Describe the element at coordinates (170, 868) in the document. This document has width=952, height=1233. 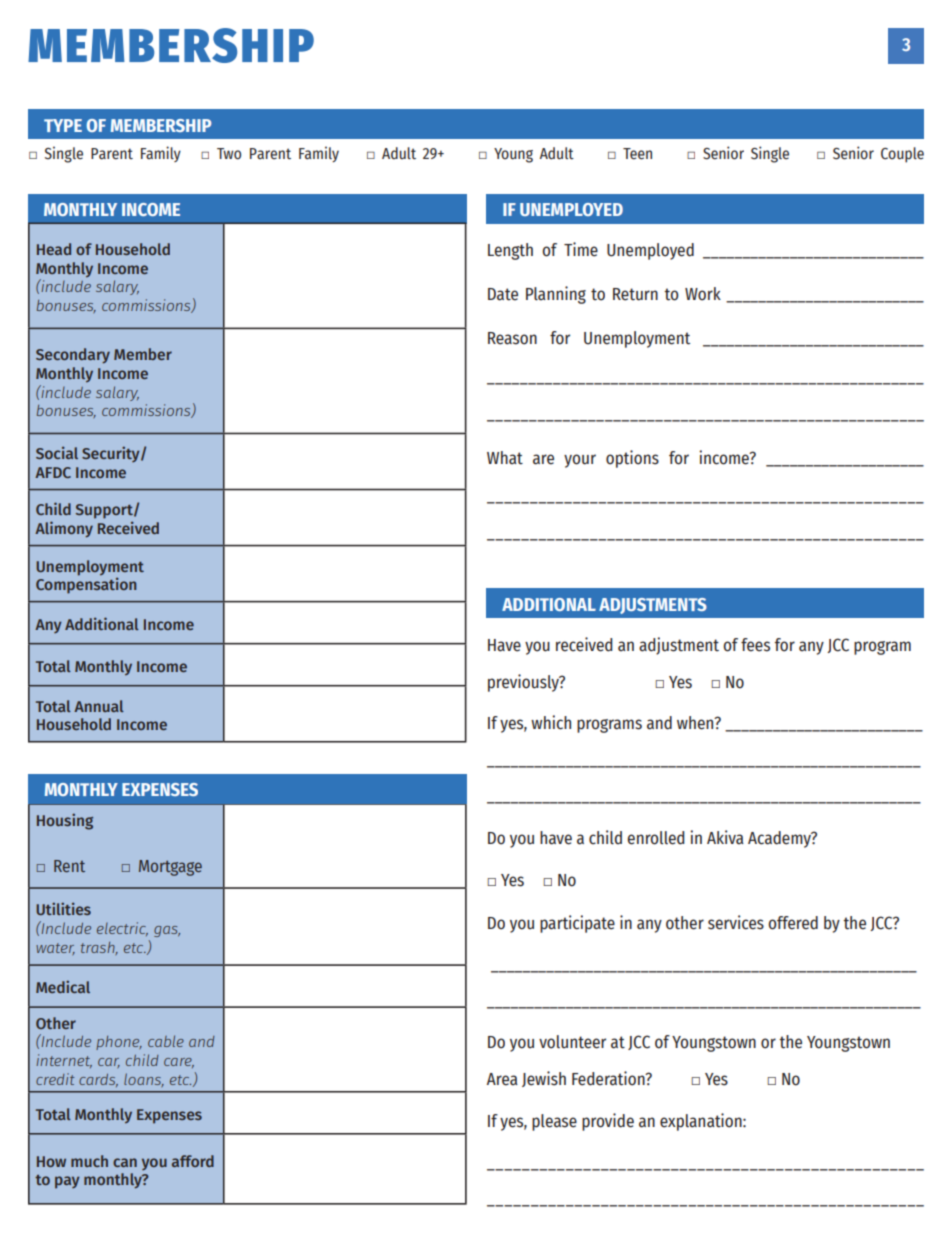
I see `Mortgage` at that location.
